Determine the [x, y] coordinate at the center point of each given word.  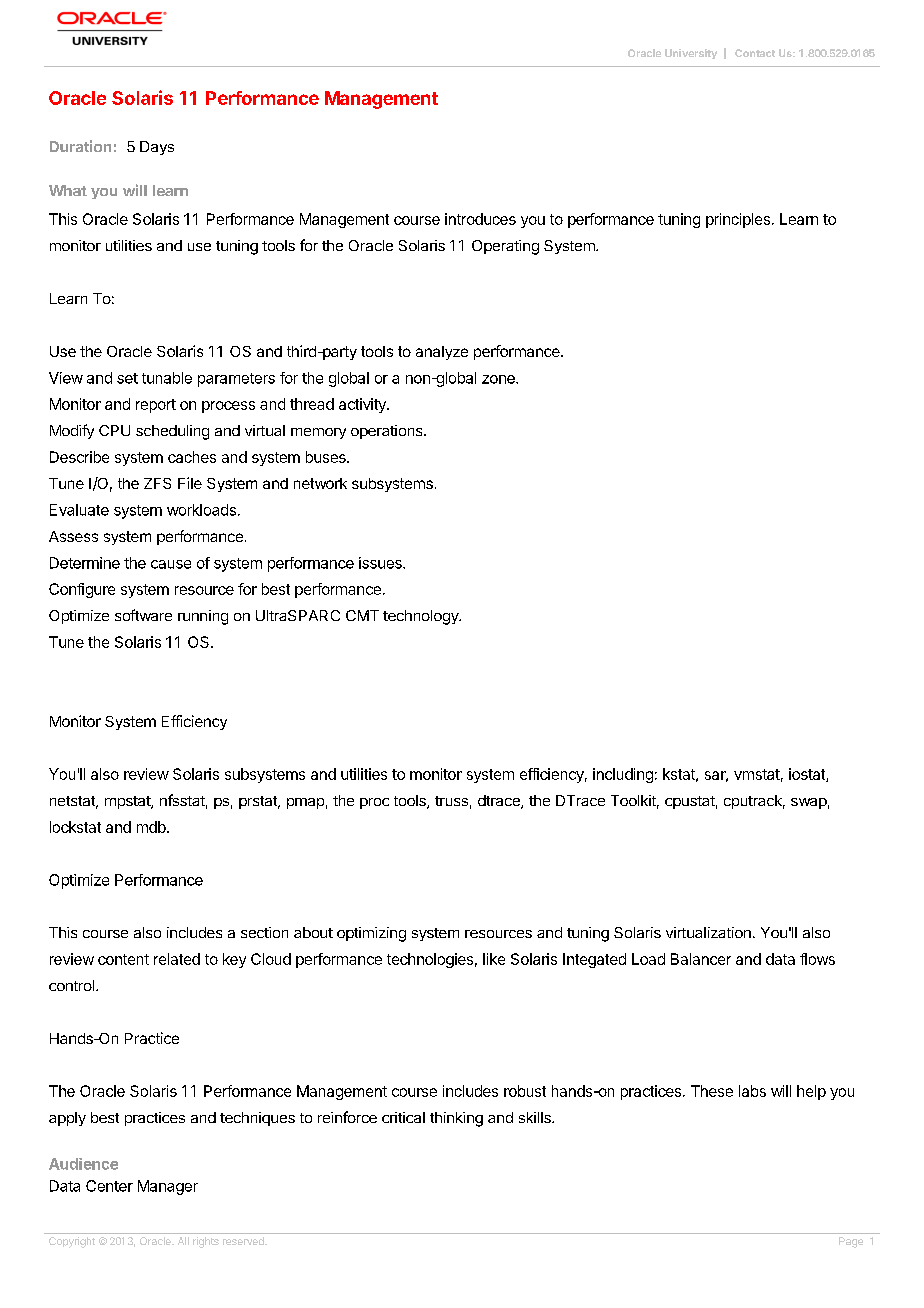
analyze [442, 353]
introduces [480, 219]
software [143, 615]
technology [421, 617]
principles [738, 220]
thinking [456, 1119]
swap [809, 803]
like [494, 959]
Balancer [701, 959]
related [177, 959]
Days [157, 148]
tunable [167, 378]
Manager [168, 1187]
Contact [755, 53]
